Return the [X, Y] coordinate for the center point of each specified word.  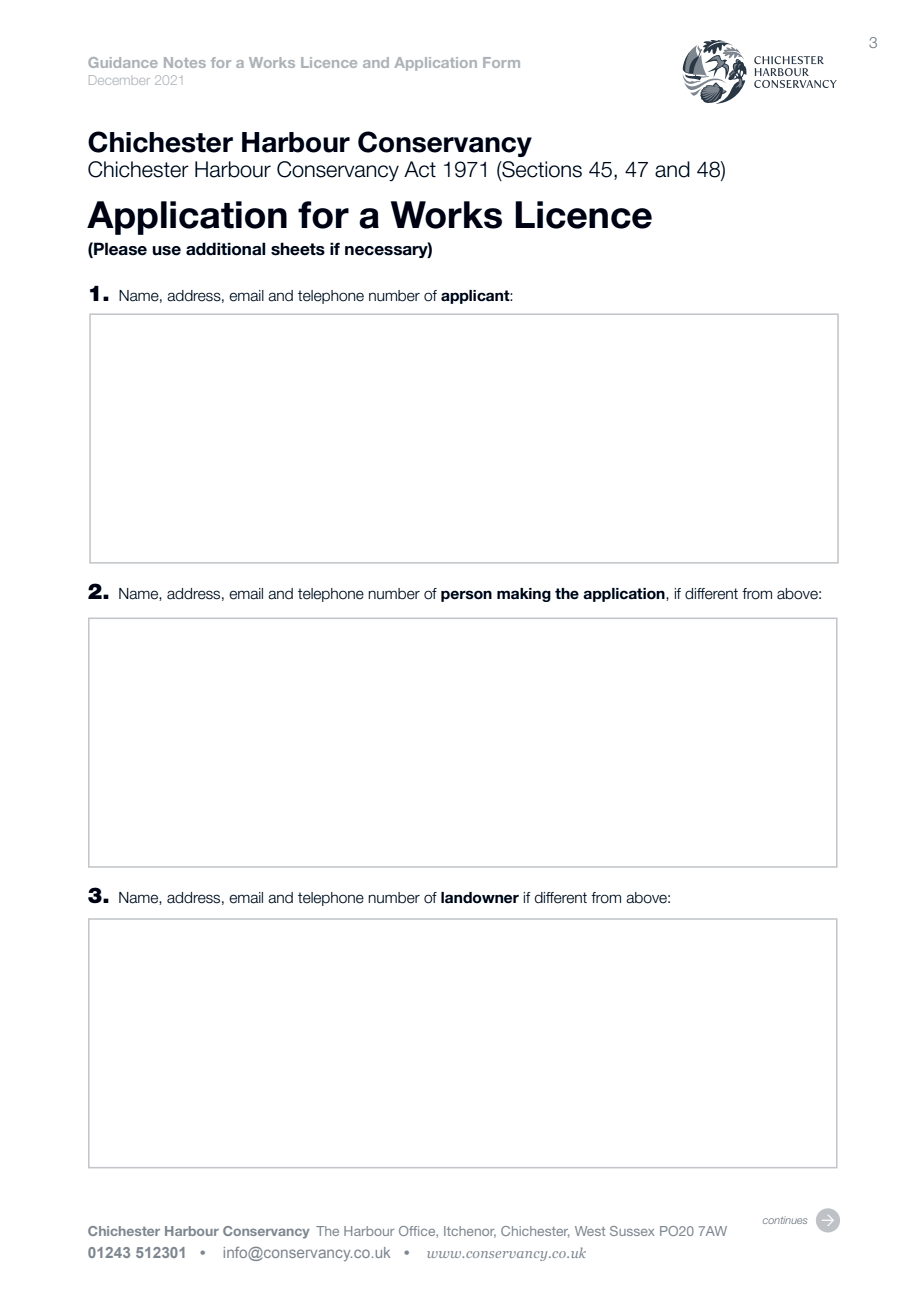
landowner [480, 898]
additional [225, 249]
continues [785, 1220]
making [524, 595]
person [466, 596]
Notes [185, 62]
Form [501, 62]
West [590, 1231]
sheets [298, 249]
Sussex [632, 1231]
